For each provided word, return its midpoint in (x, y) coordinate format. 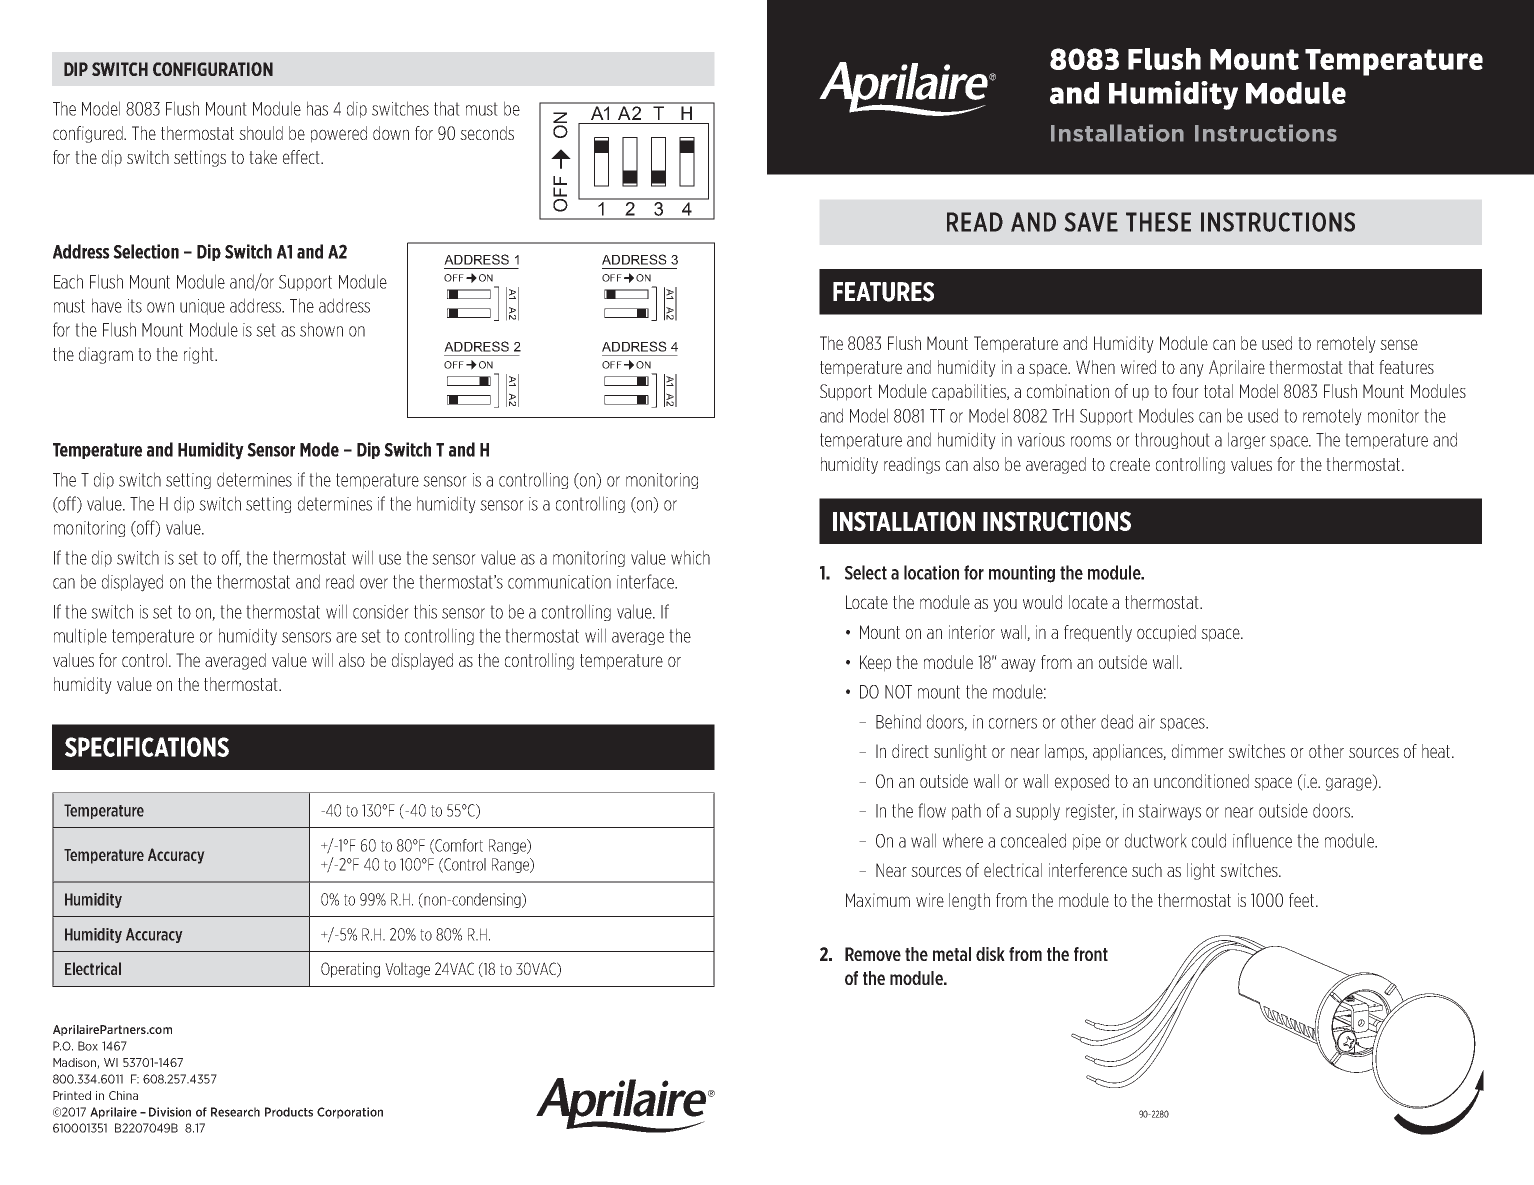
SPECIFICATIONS (147, 747)
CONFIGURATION (213, 69)
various (1041, 440)
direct (910, 751)
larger (1247, 440)
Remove (873, 954)
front (1091, 954)
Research (235, 1112)
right (200, 355)
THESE (1158, 222)
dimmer (1198, 751)
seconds (487, 133)
